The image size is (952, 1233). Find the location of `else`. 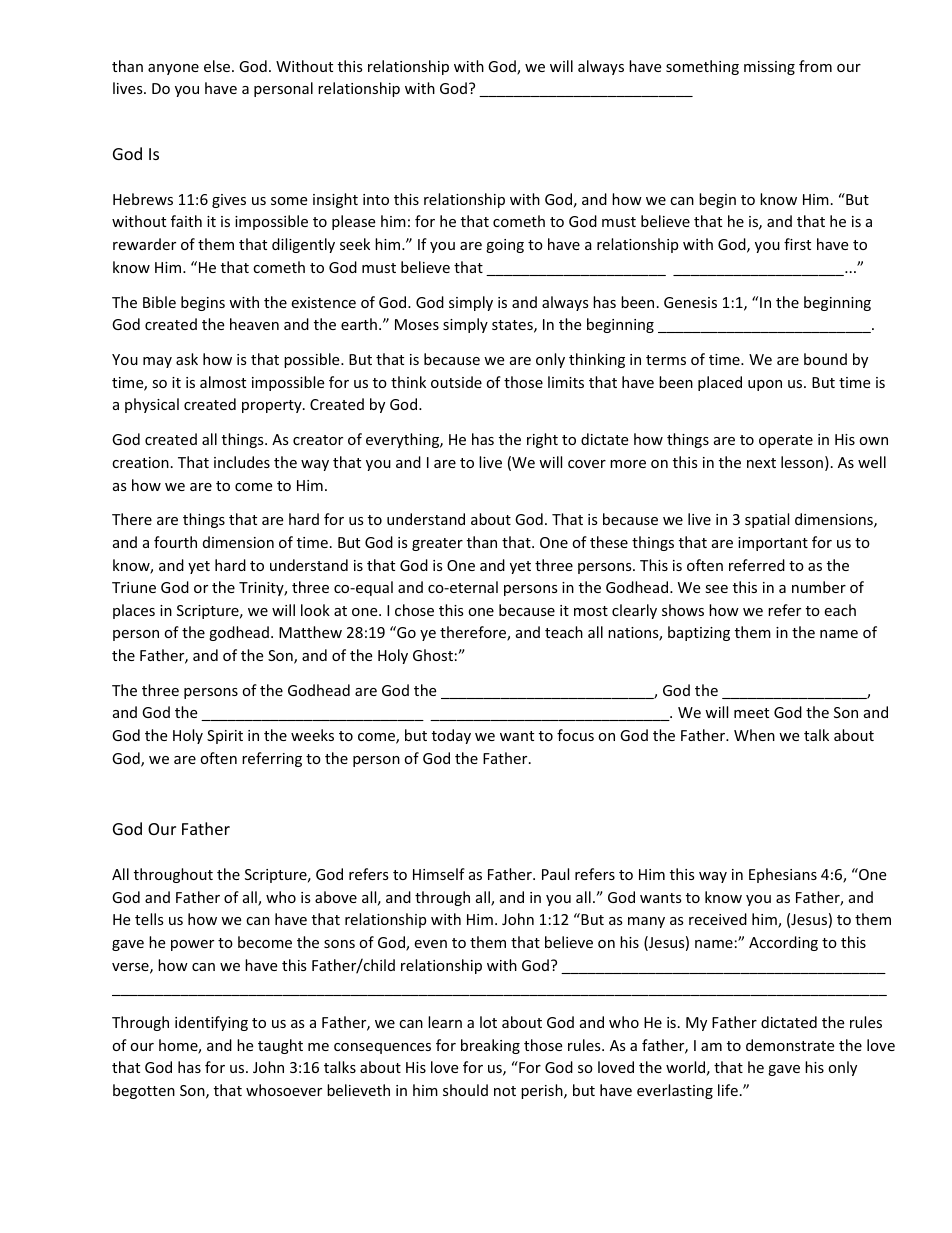

else is located at coordinates (218, 66).
